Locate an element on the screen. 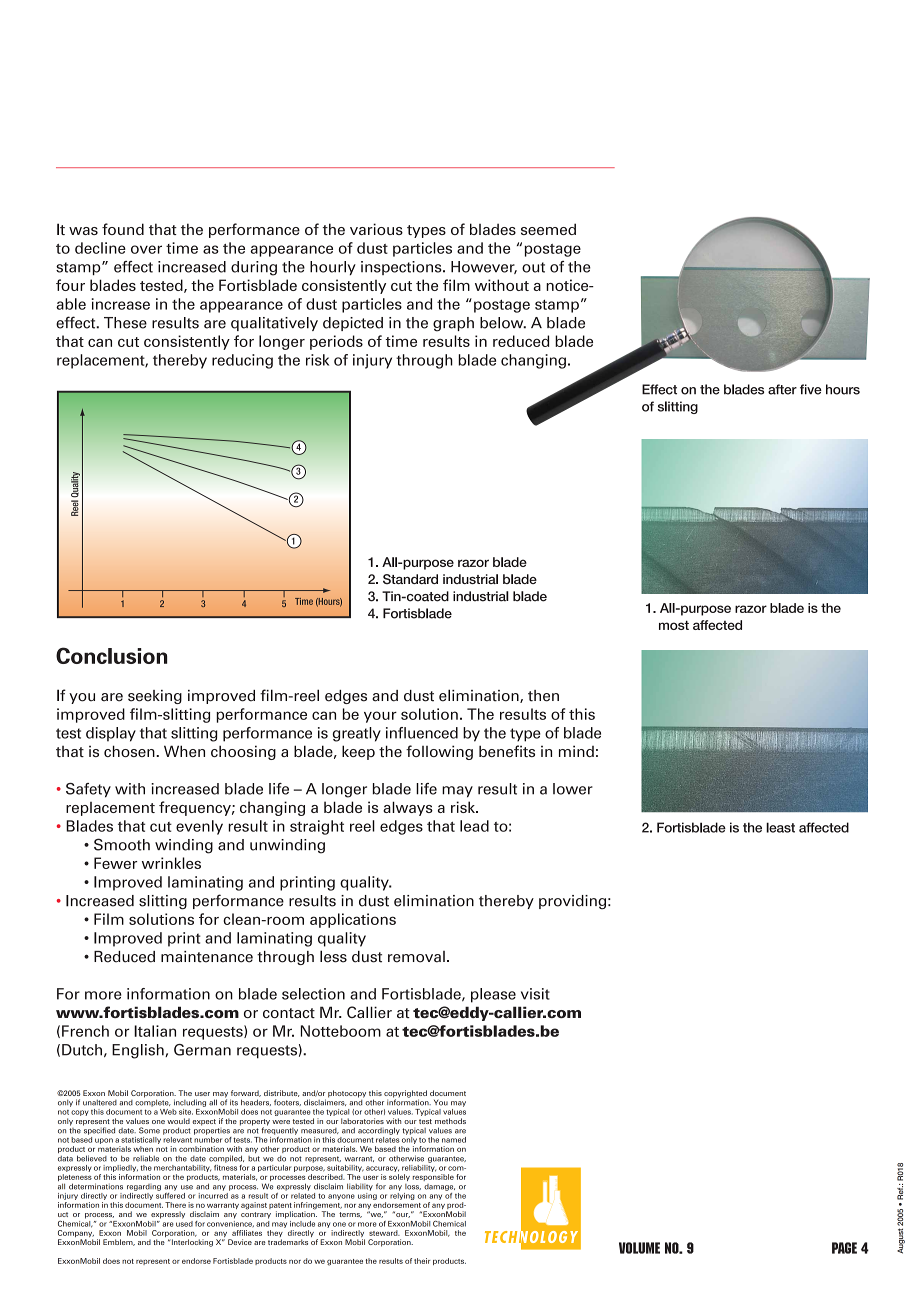 The height and width of the screenshot is (1308, 924). their is located at coordinates (422, 1261).
